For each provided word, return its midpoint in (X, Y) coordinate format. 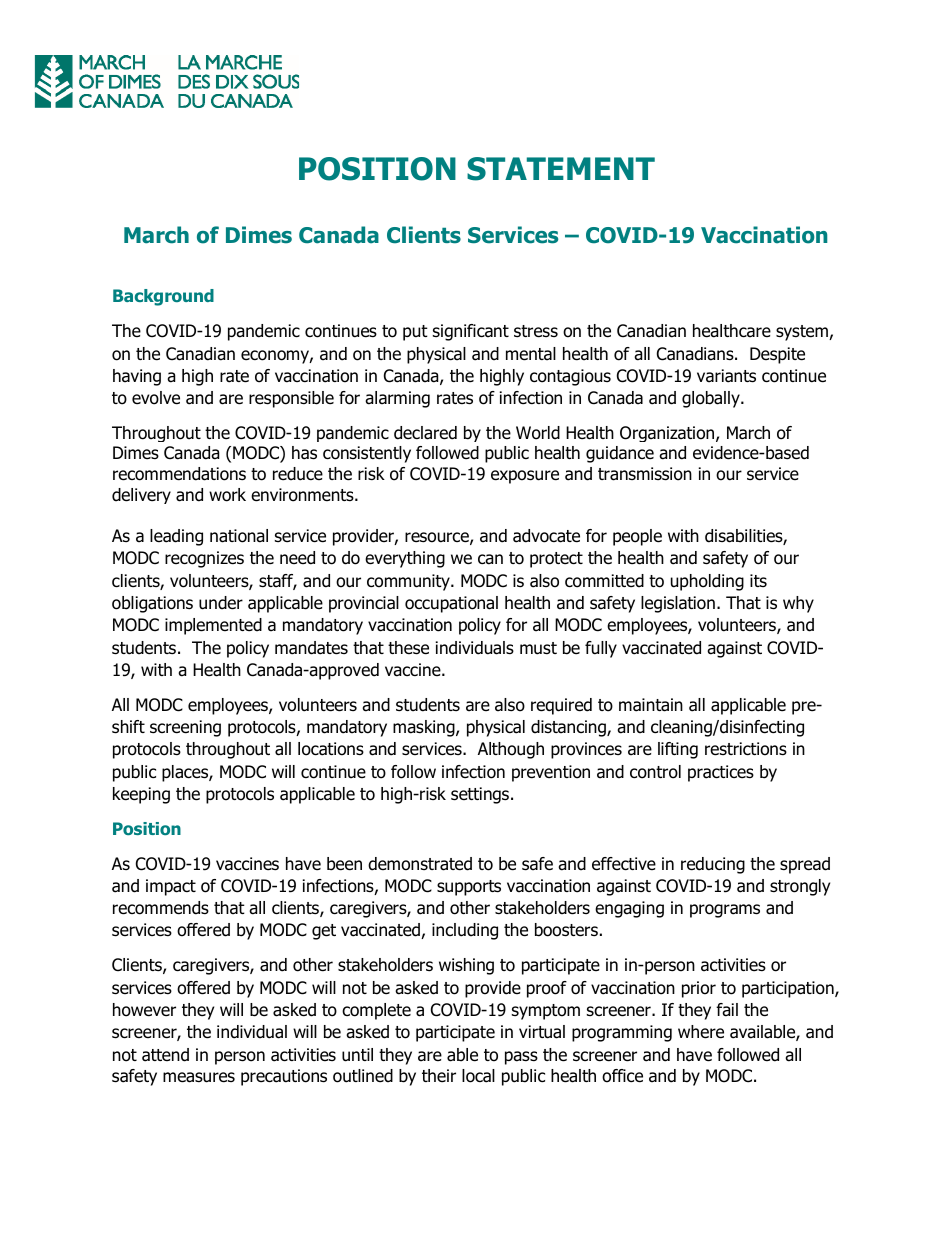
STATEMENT (561, 169)
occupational (451, 604)
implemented (213, 626)
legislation (678, 604)
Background (163, 297)
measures (199, 1077)
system (803, 333)
